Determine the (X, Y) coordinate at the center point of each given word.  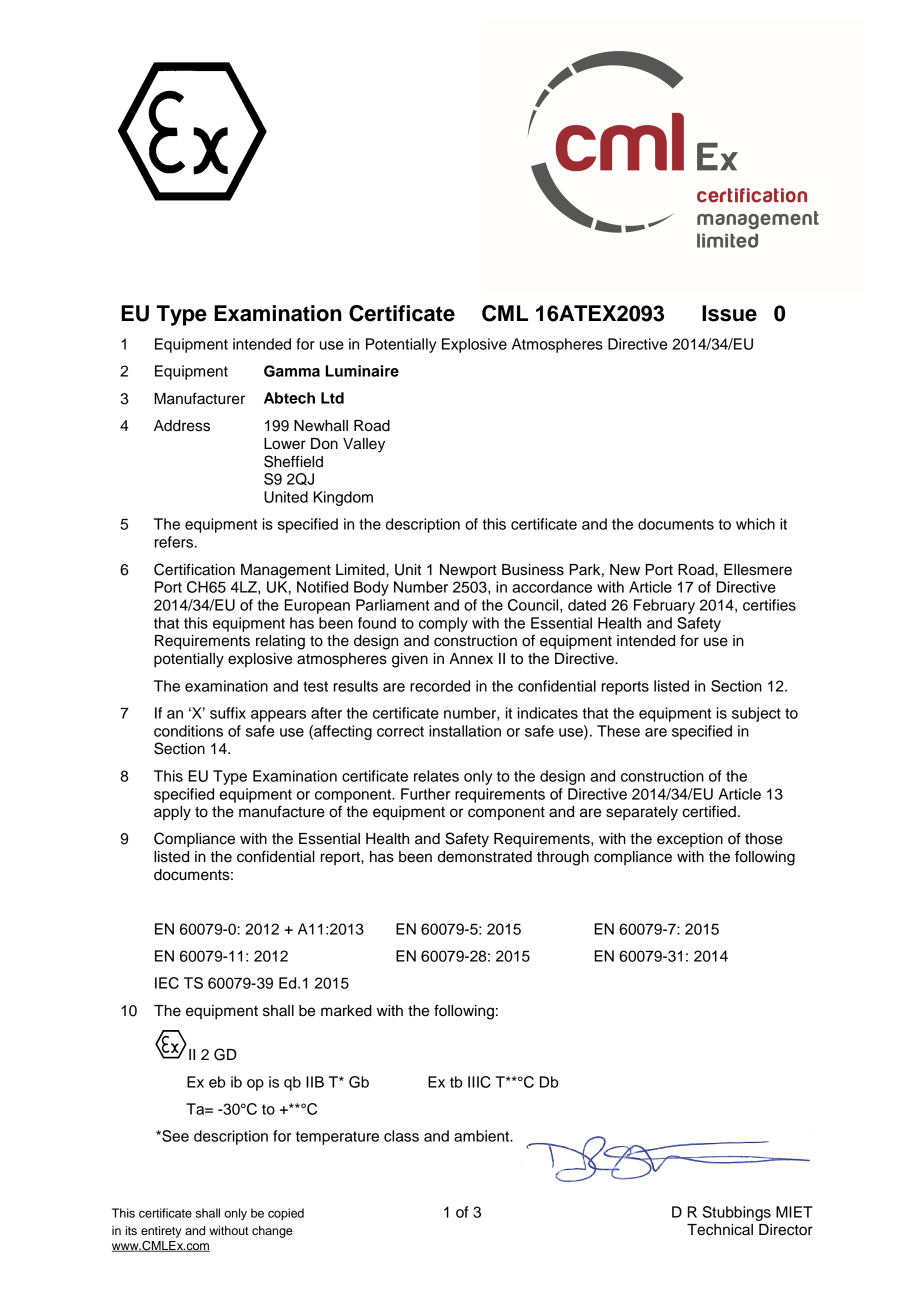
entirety (161, 1232)
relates (436, 776)
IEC (167, 983)
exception (690, 840)
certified (709, 811)
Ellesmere (758, 570)
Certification (194, 569)
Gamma (292, 371)
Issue (729, 313)
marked (346, 1011)
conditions (188, 731)
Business (533, 570)
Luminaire (362, 371)
